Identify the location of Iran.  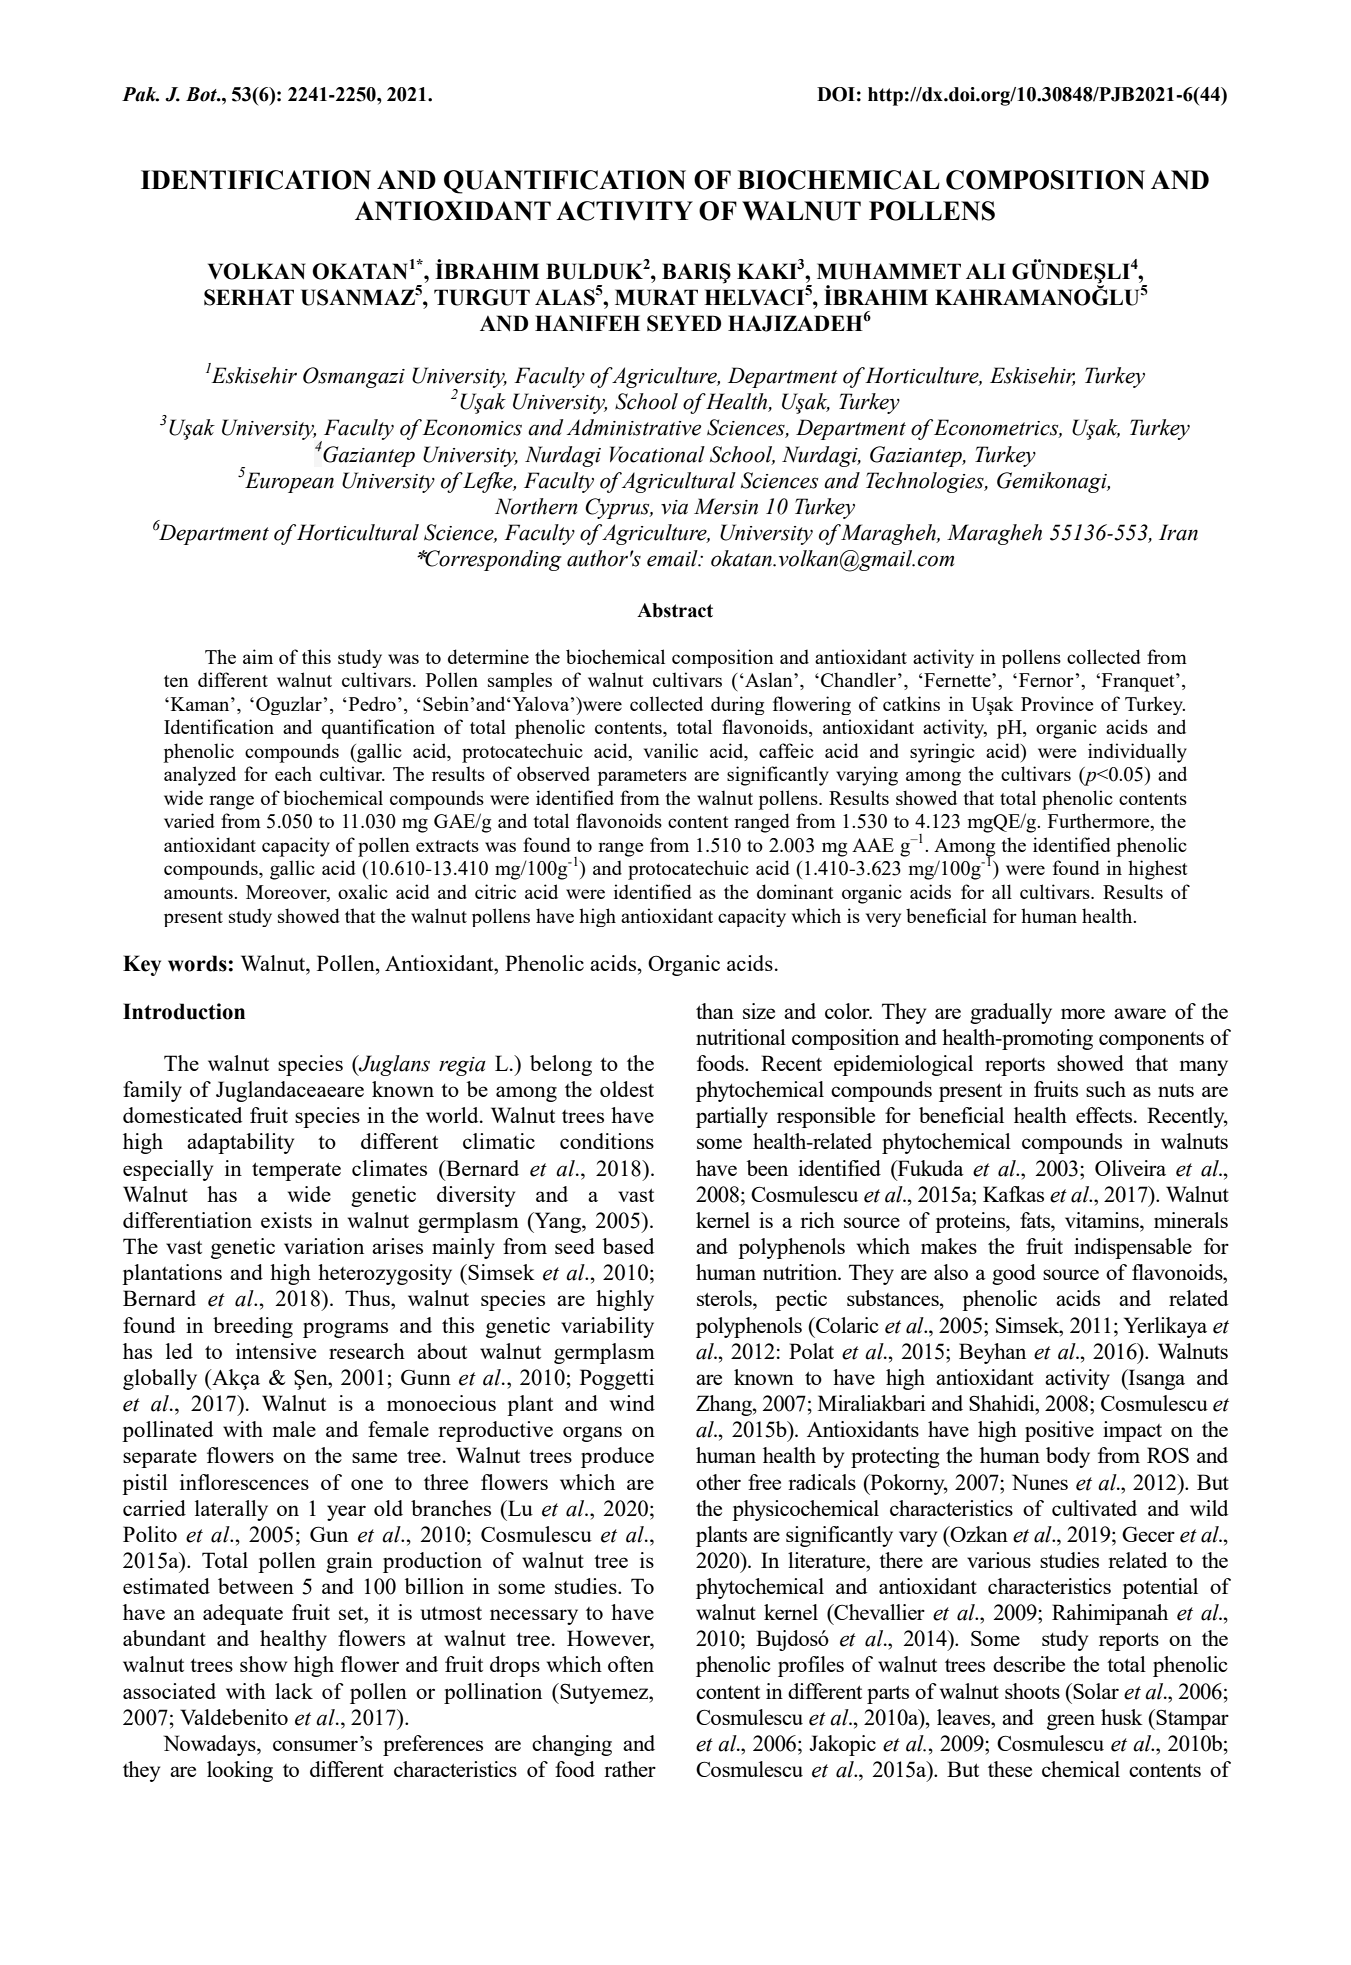
(1178, 532).
